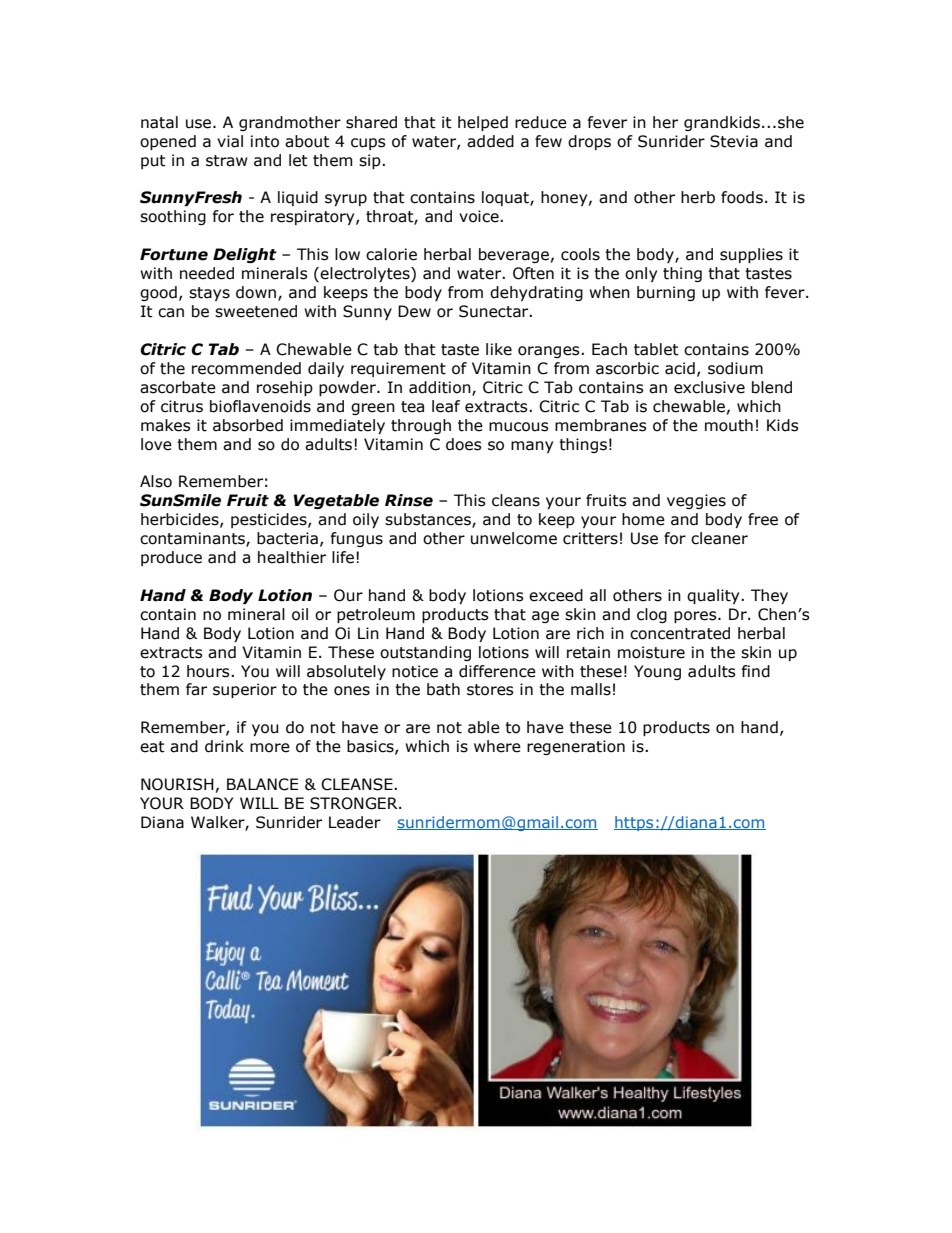 The height and width of the document is (1233, 952). I want to click on added, so click(490, 141).
